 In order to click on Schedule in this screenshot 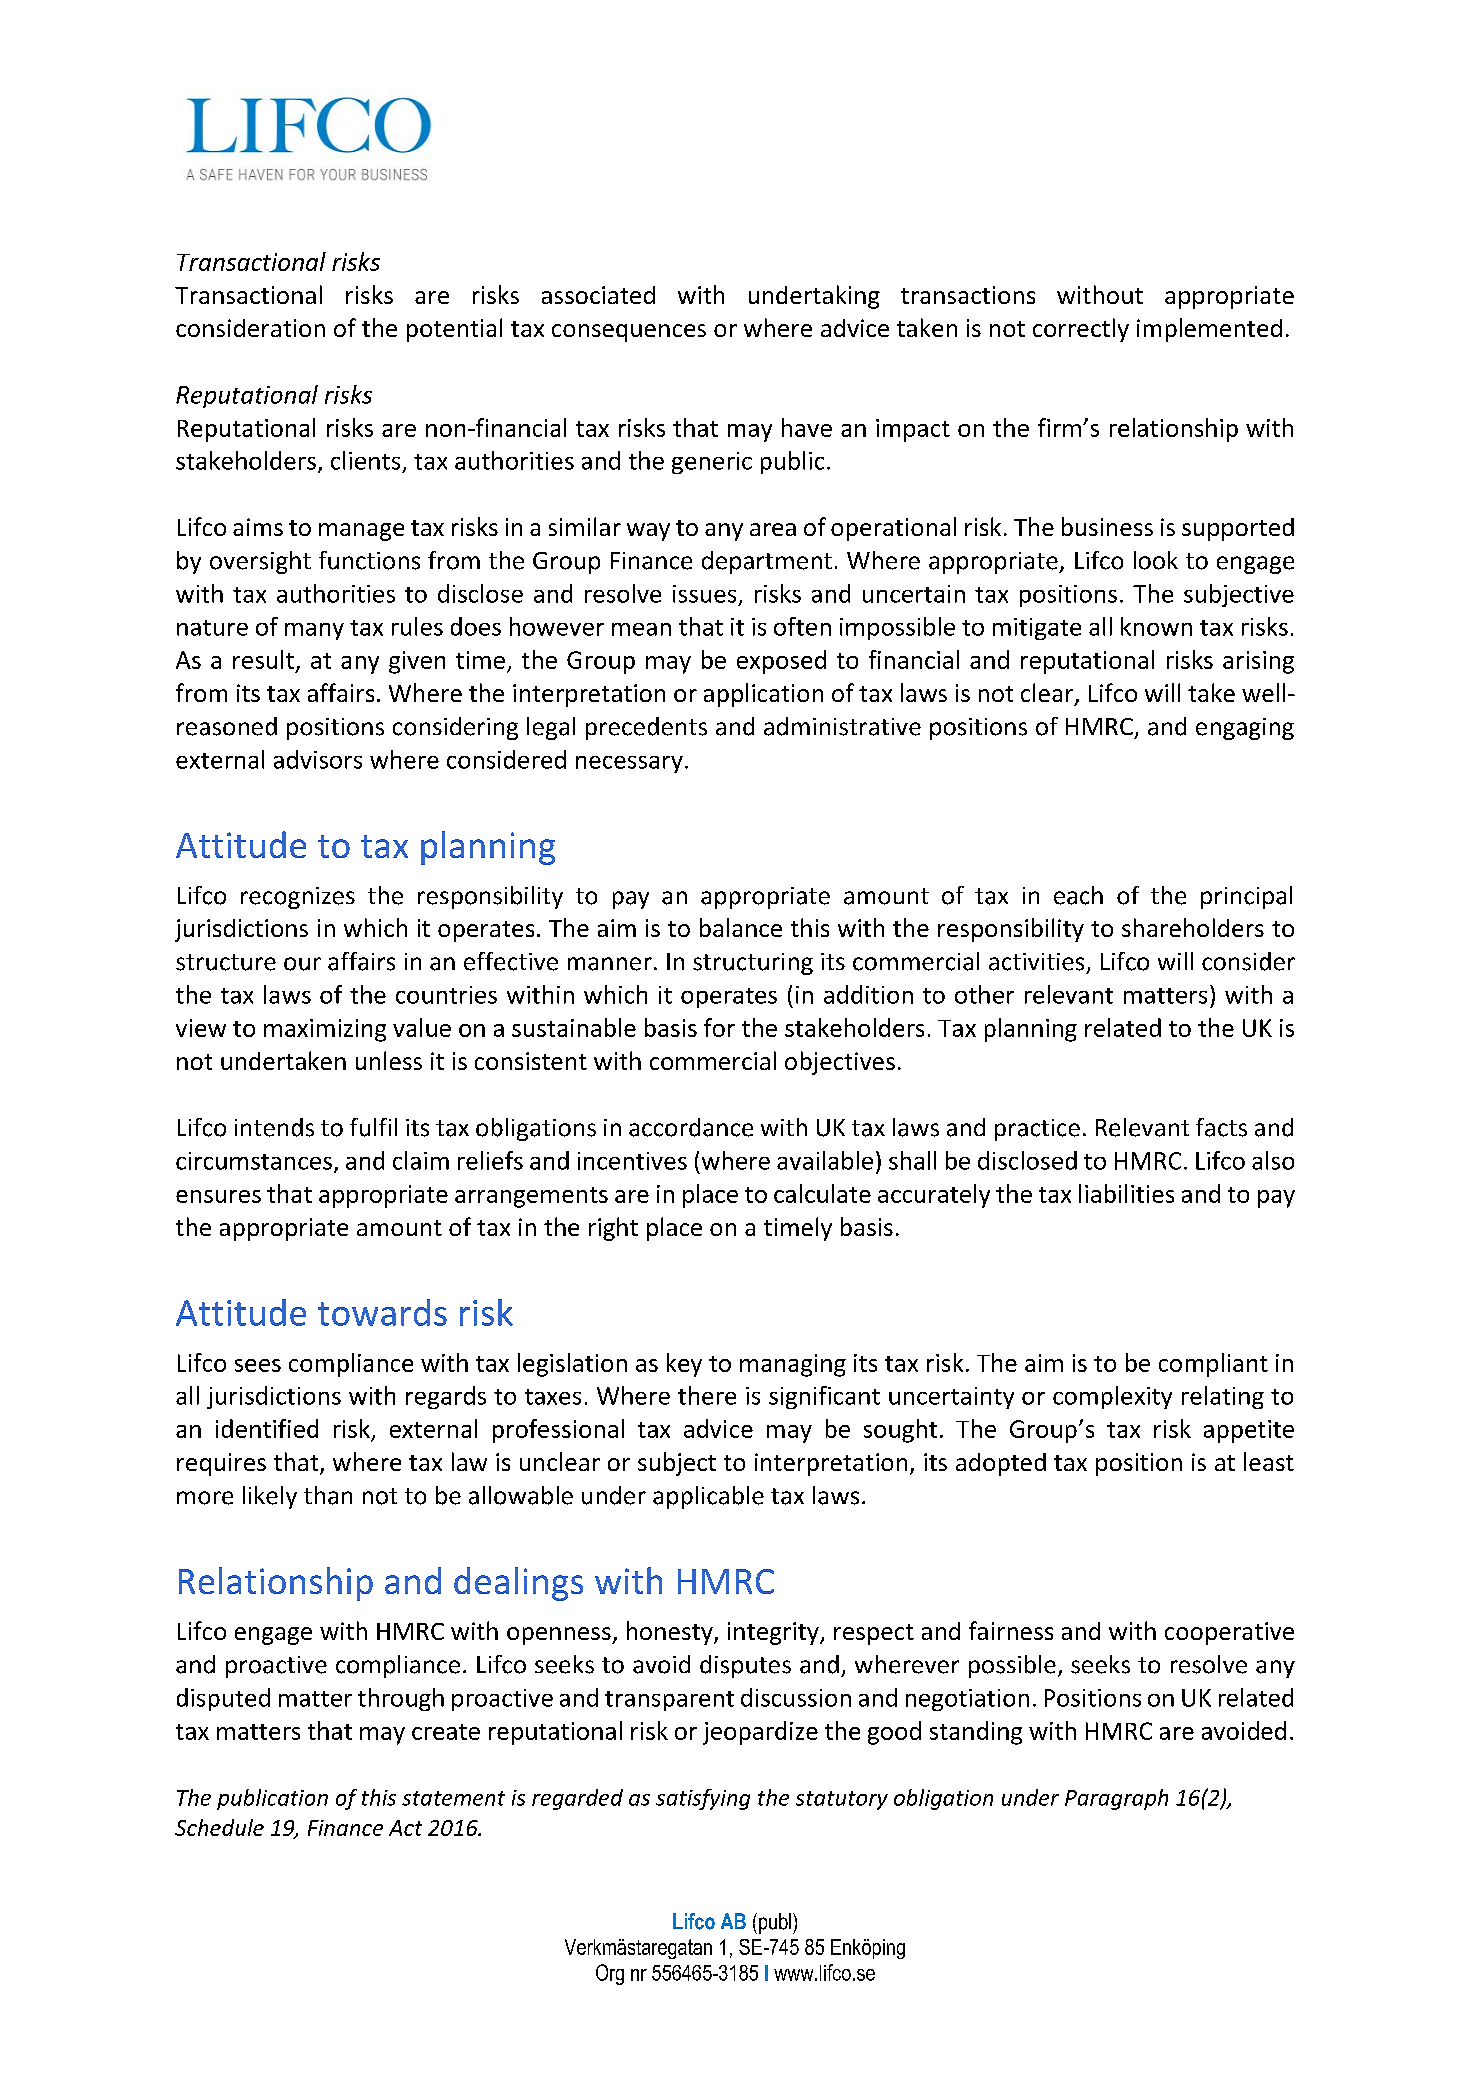, I will do `click(219, 1827)`.
